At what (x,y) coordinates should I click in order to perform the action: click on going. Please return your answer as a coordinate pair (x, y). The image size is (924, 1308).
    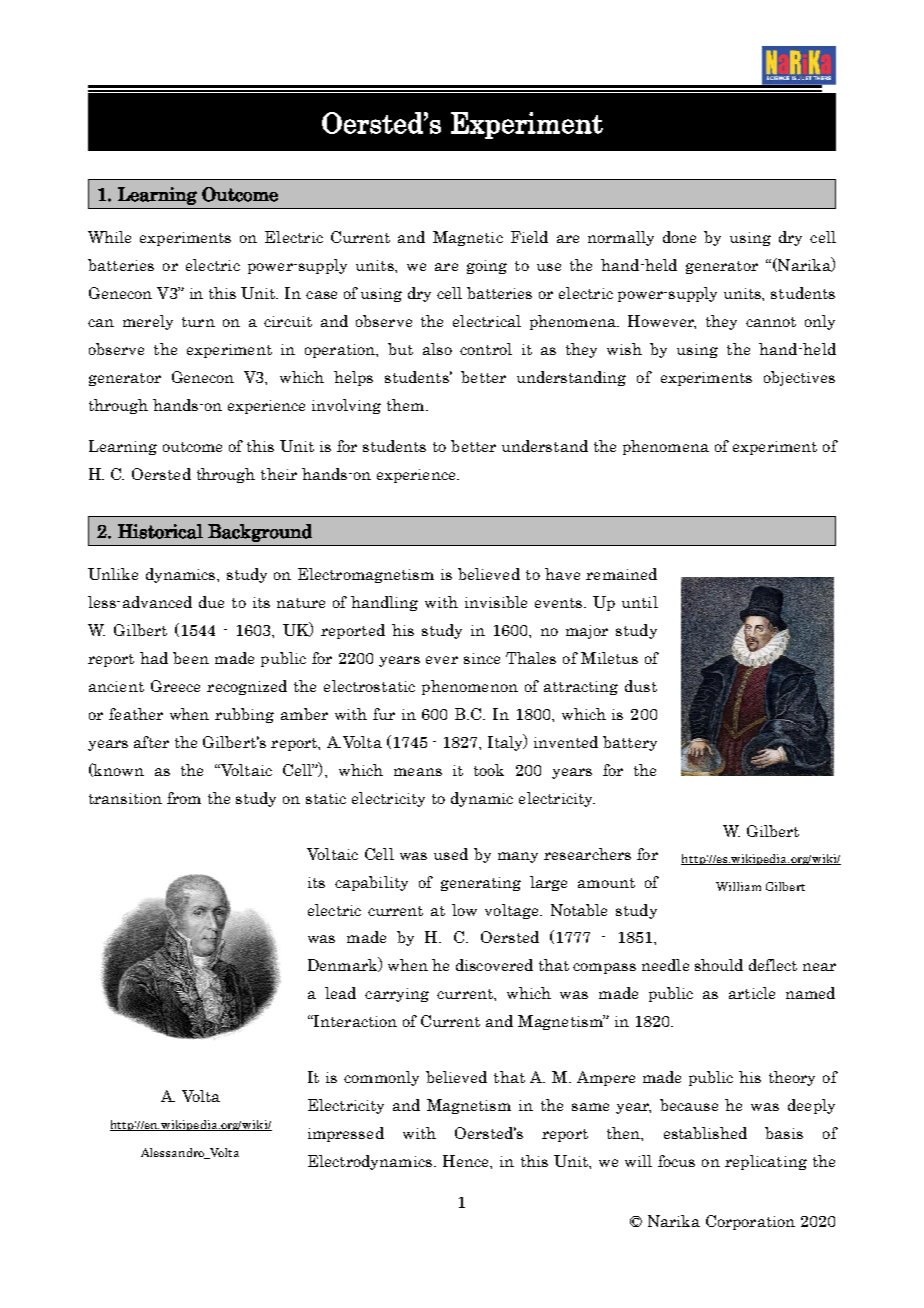
    Looking at the image, I should click on (487, 267).
